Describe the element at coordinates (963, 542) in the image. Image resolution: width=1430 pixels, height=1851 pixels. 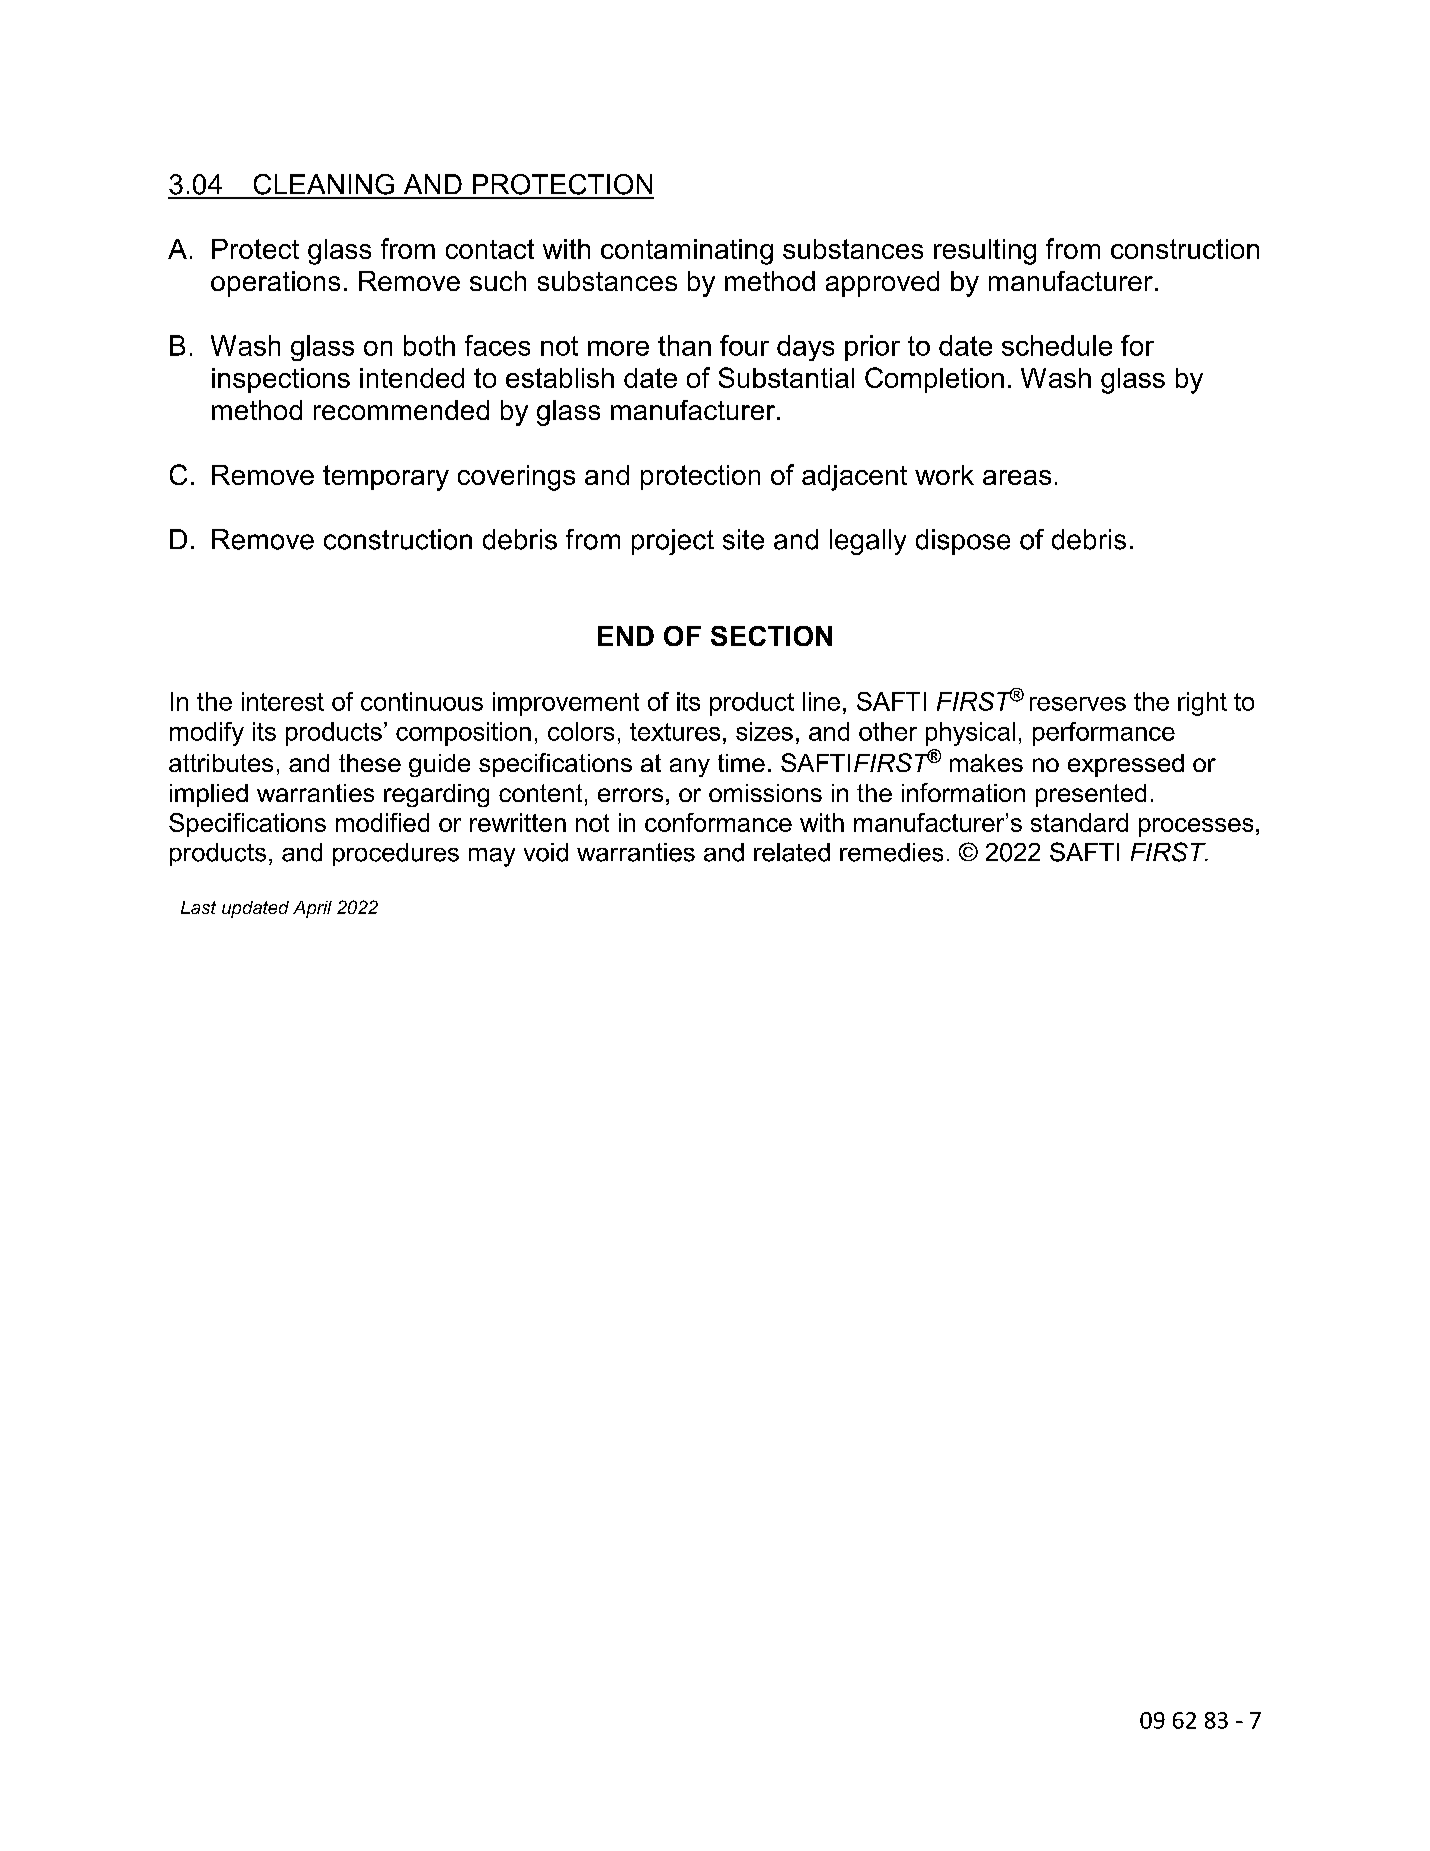
I see `dispose` at that location.
